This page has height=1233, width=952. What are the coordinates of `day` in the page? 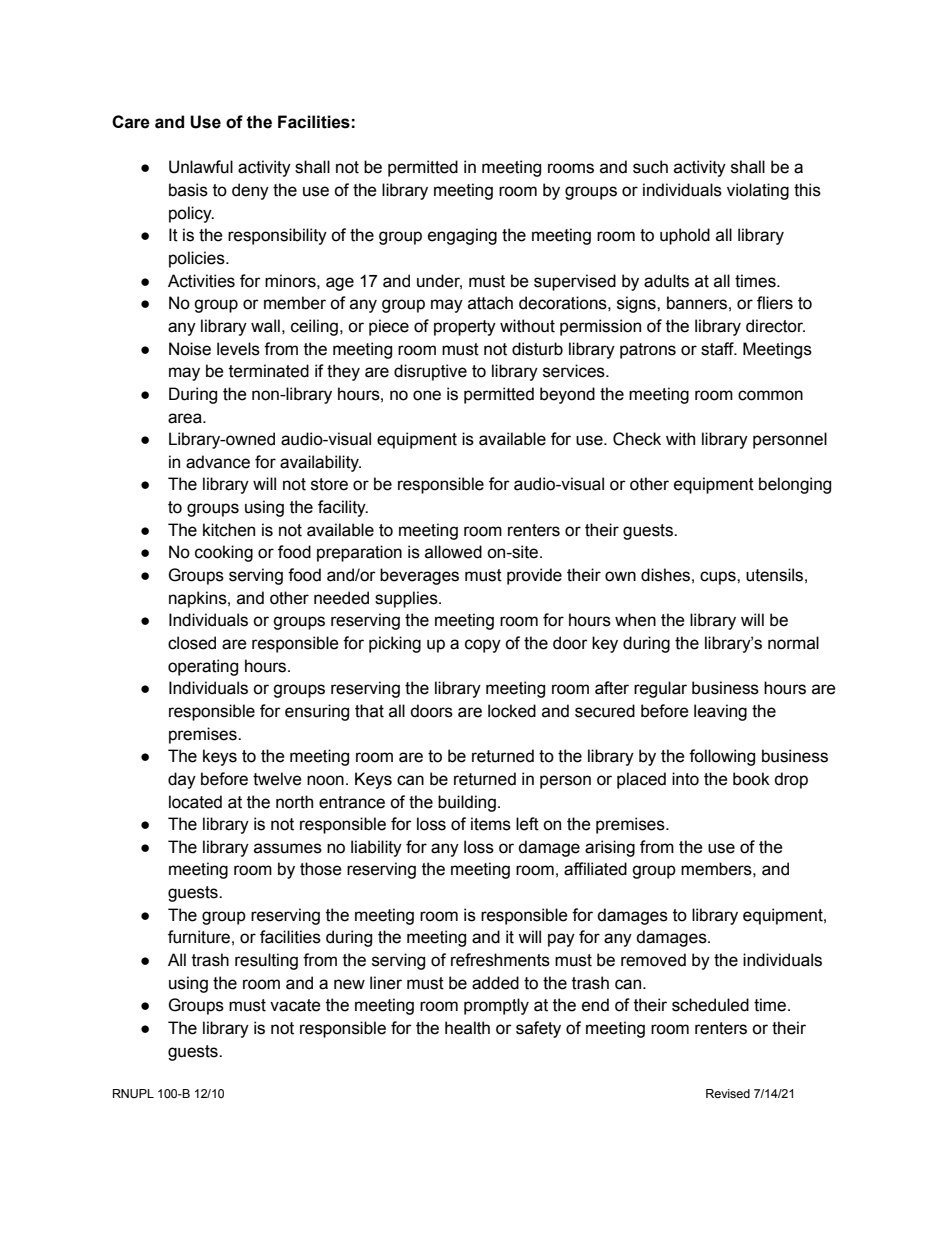 It's located at (182, 780).
